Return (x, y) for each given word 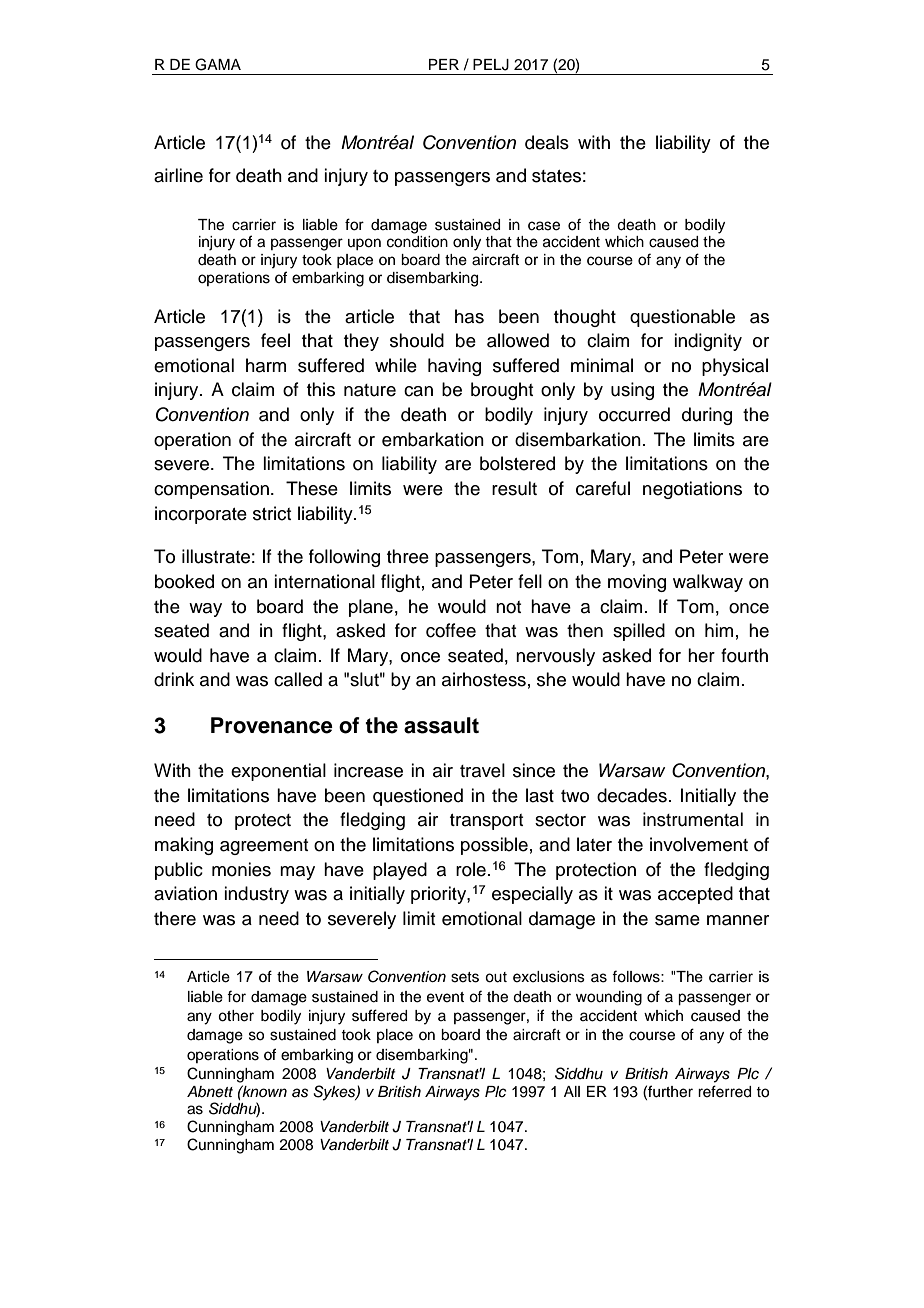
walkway (708, 583)
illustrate (216, 556)
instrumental (693, 819)
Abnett (210, 1091)
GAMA (218, 64)
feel (275, 340)
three (408, 556)
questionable (682, 318)
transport (486, 822)
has (469, 316)
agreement (264, 847)
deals (547, 142)
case (544, 226)
